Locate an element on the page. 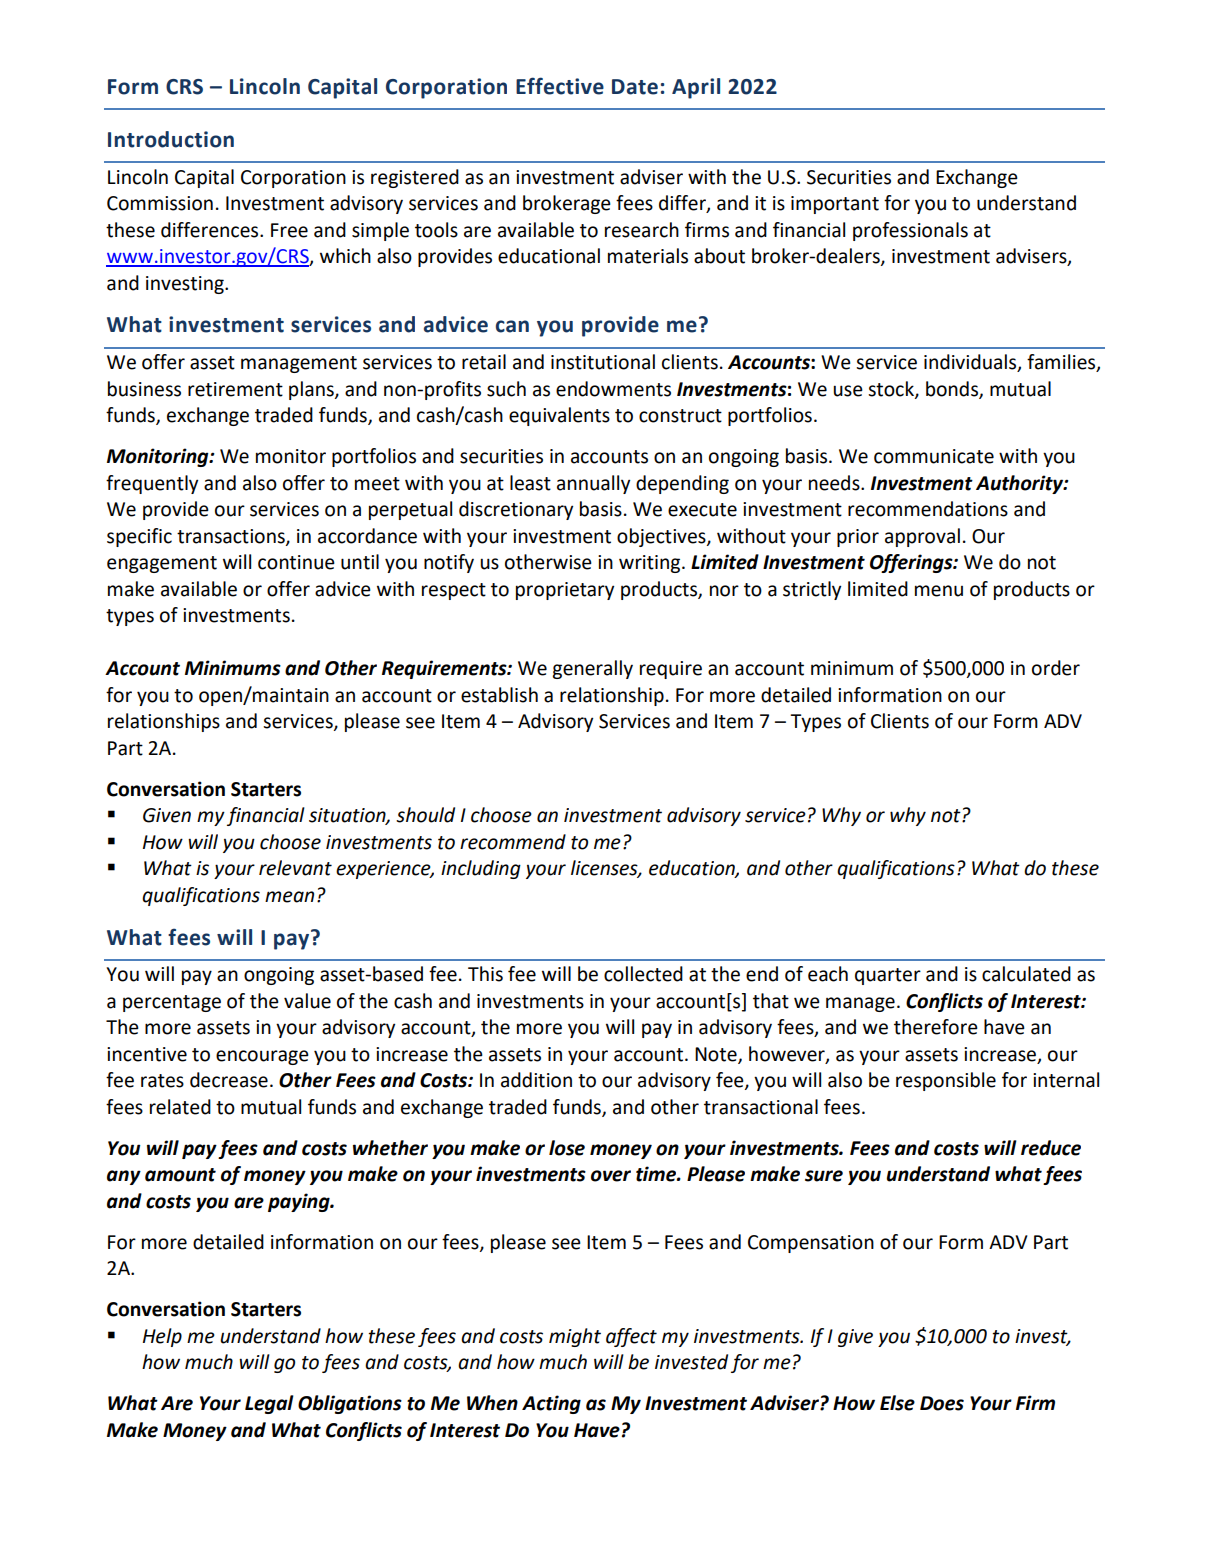 This document has height=1563, width=1208. addition is located at coordinates (536, 1080).
